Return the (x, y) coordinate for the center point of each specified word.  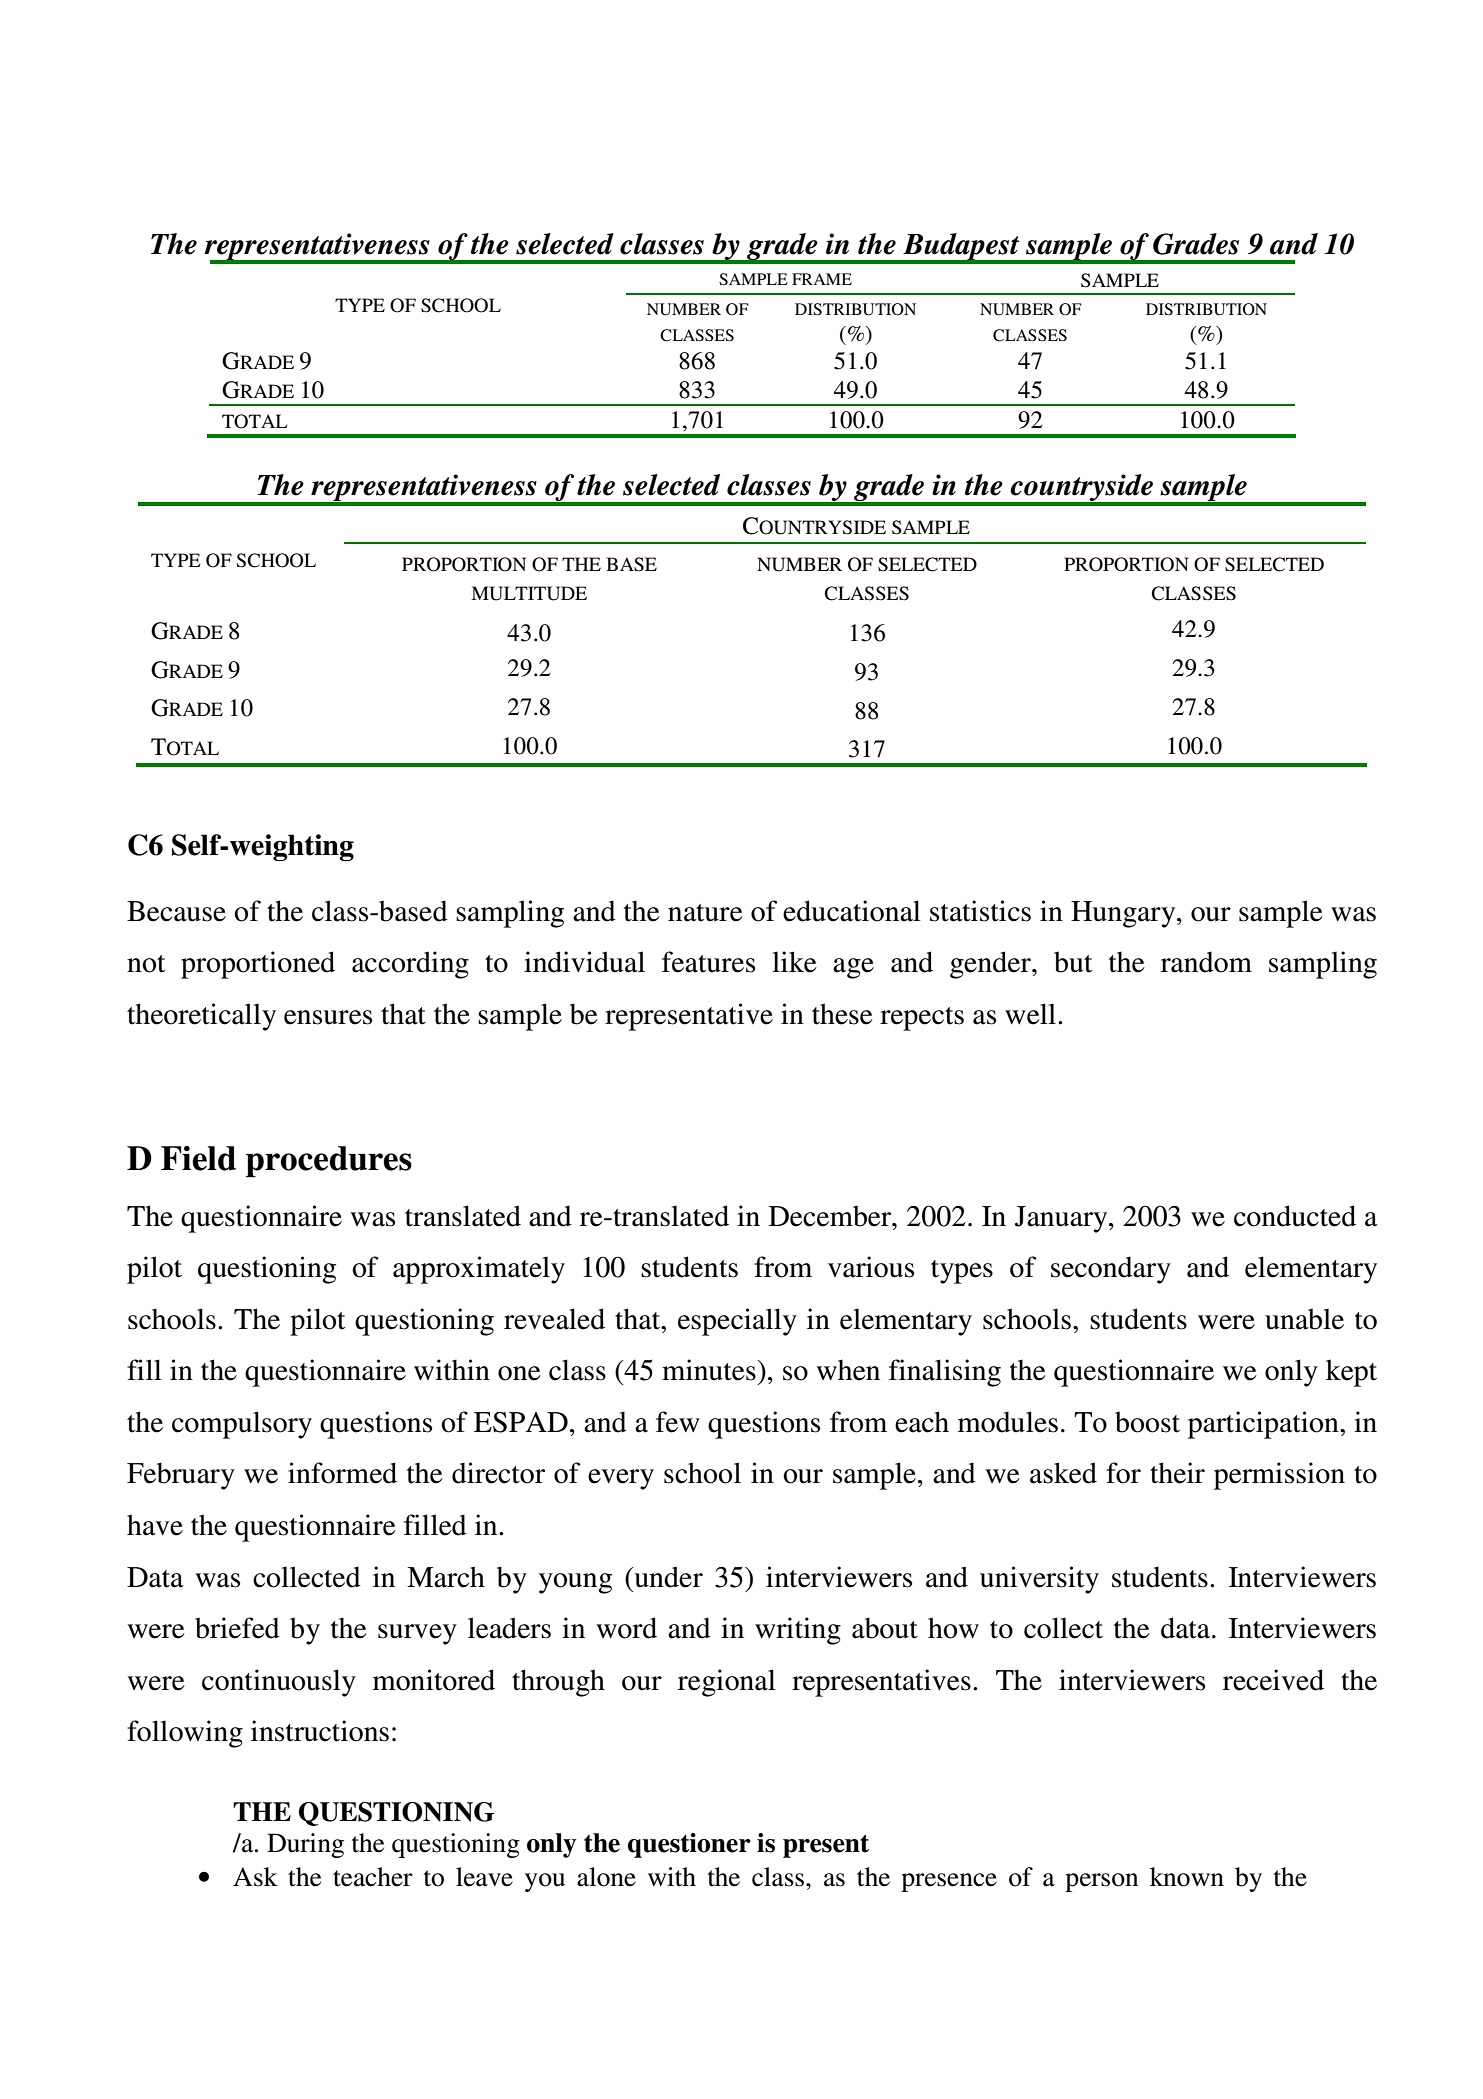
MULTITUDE (529, 593)
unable (1304, 1319)
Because (176, 911)
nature (705, 913)
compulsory (242, 1425)
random (1206, 962)
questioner (689, 1845)
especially (737, 1322)
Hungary (1124, 914)
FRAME (822, 279)
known (1187, 1877)
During (305, 1845)
